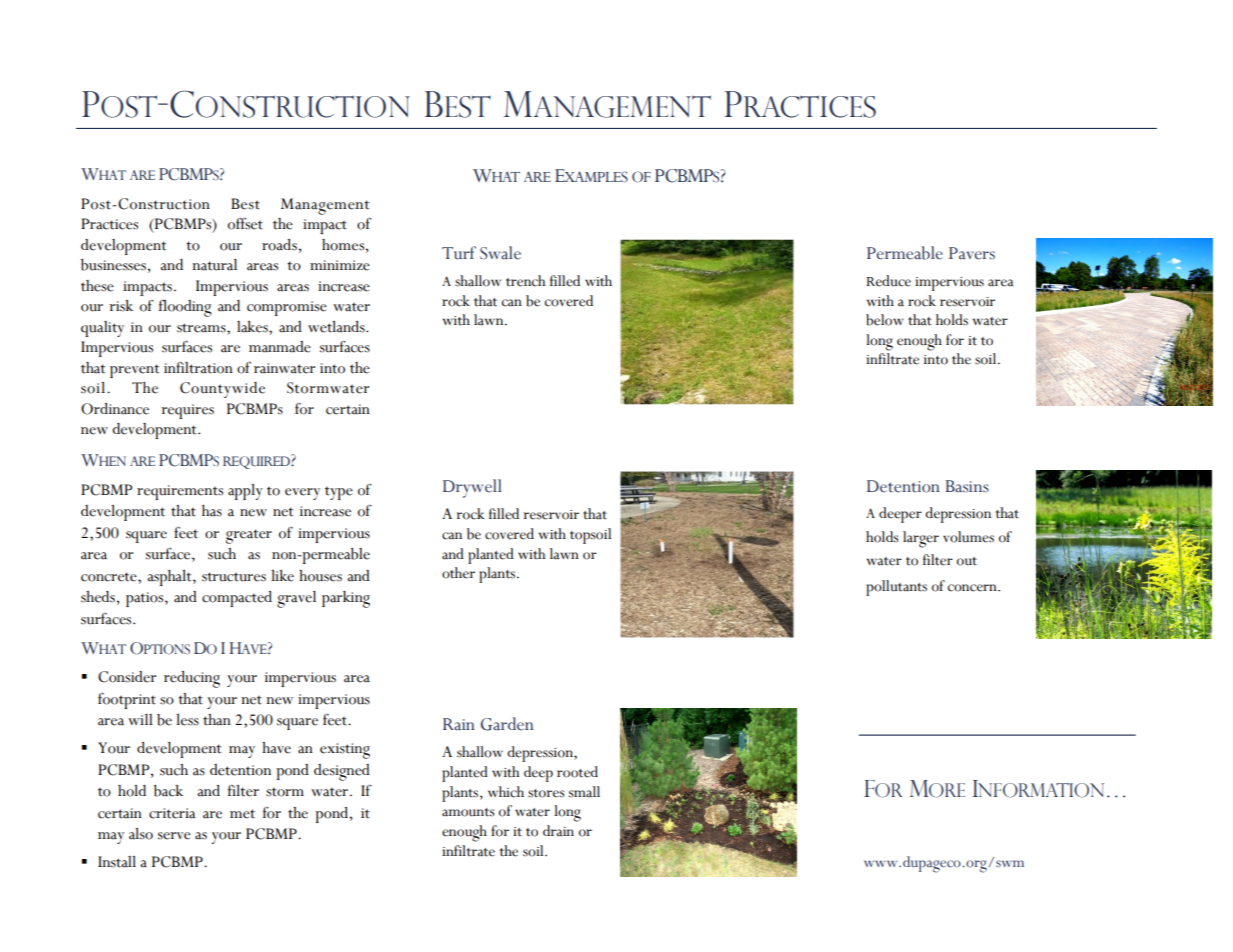  What do you see at coordinates (459, 253) in the image?
I see `Turf` at bounding box center [459, 253].
